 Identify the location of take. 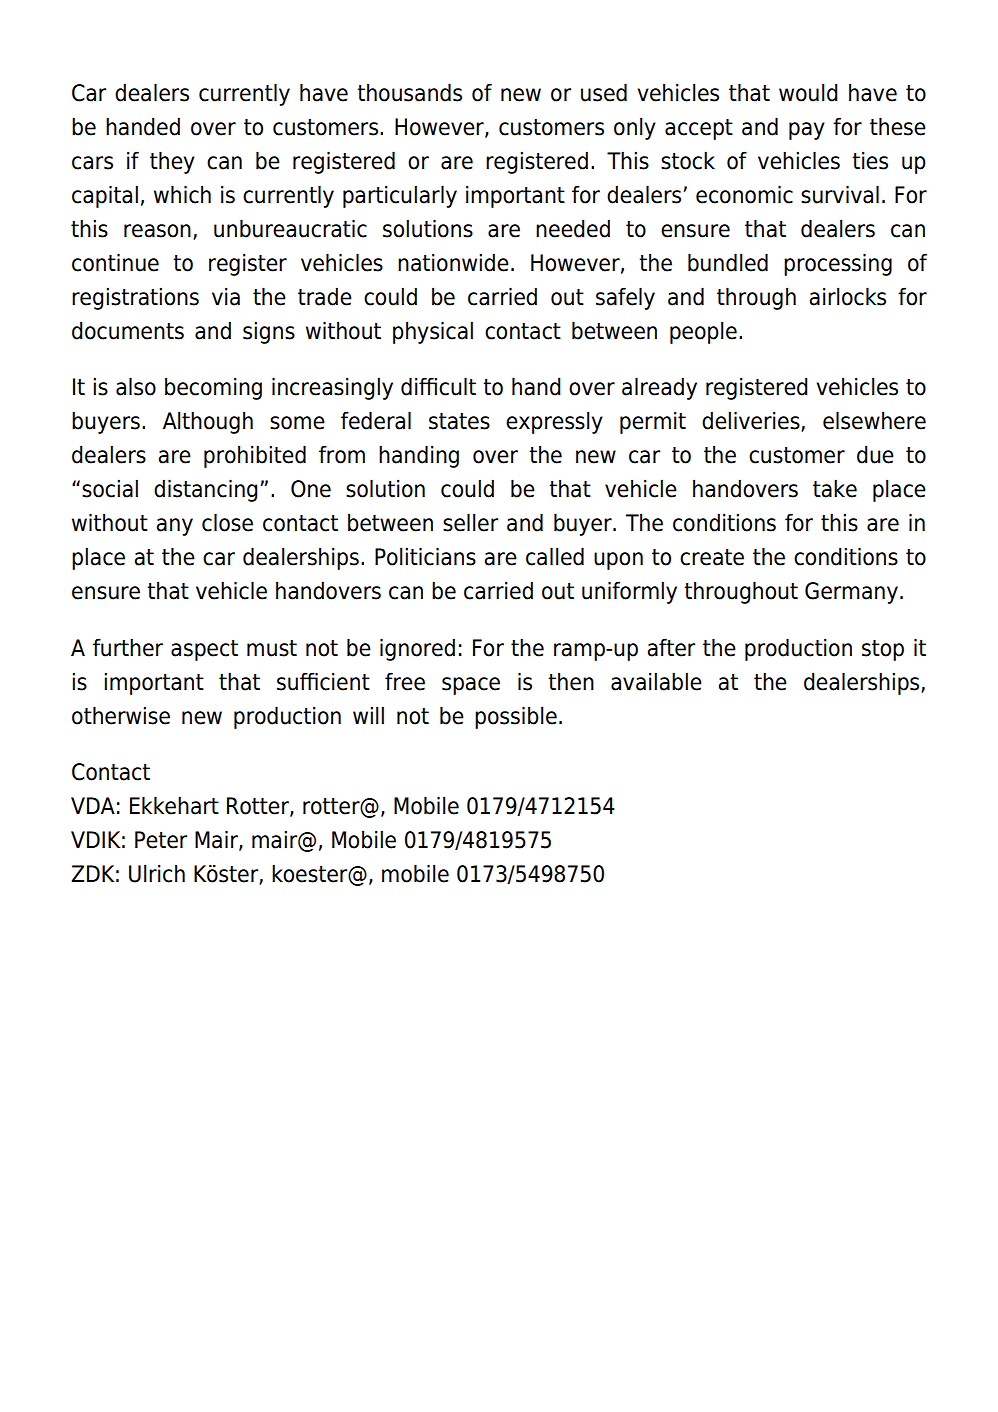
(835, 488).
